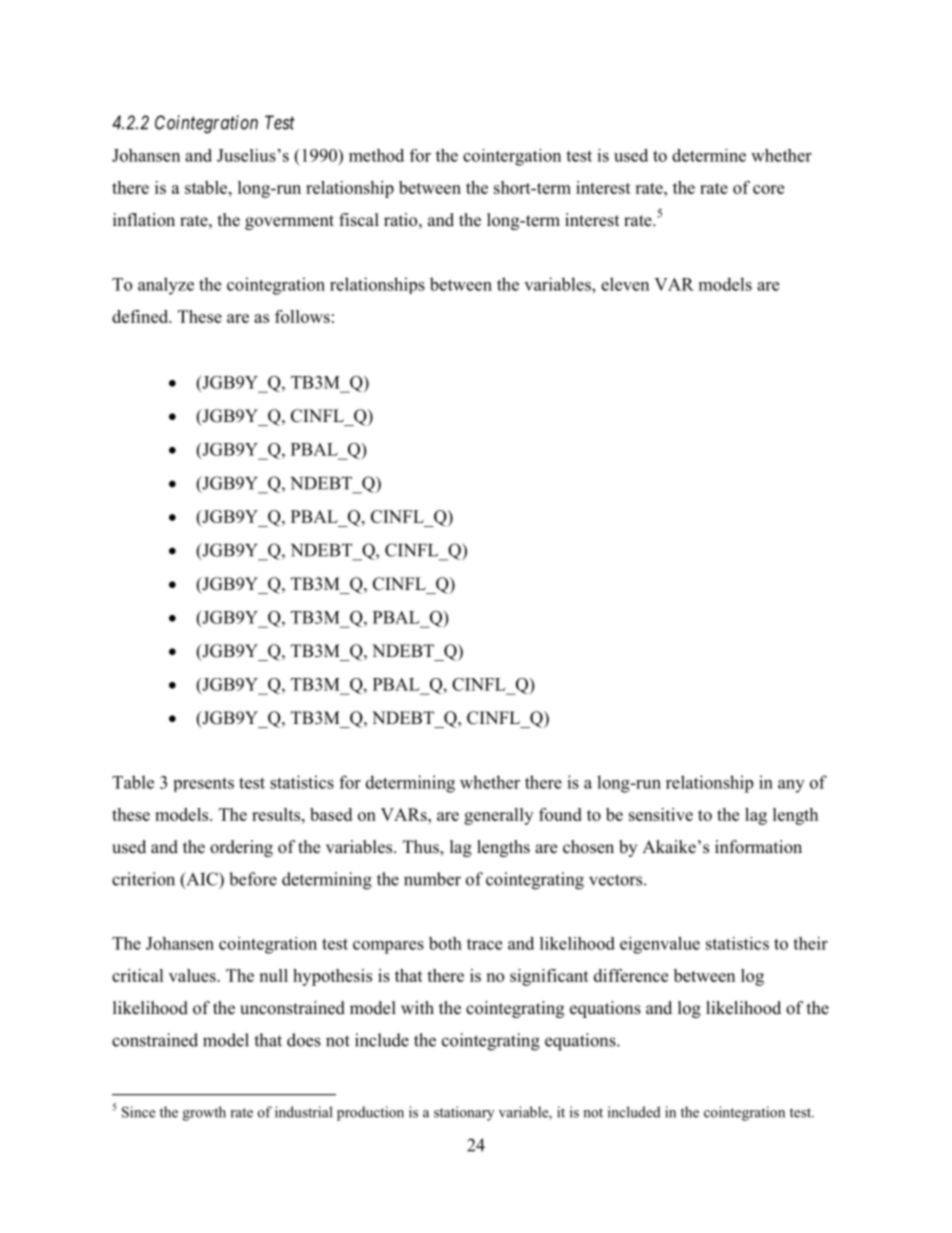  I want to click on presents, so click(204, 784).
